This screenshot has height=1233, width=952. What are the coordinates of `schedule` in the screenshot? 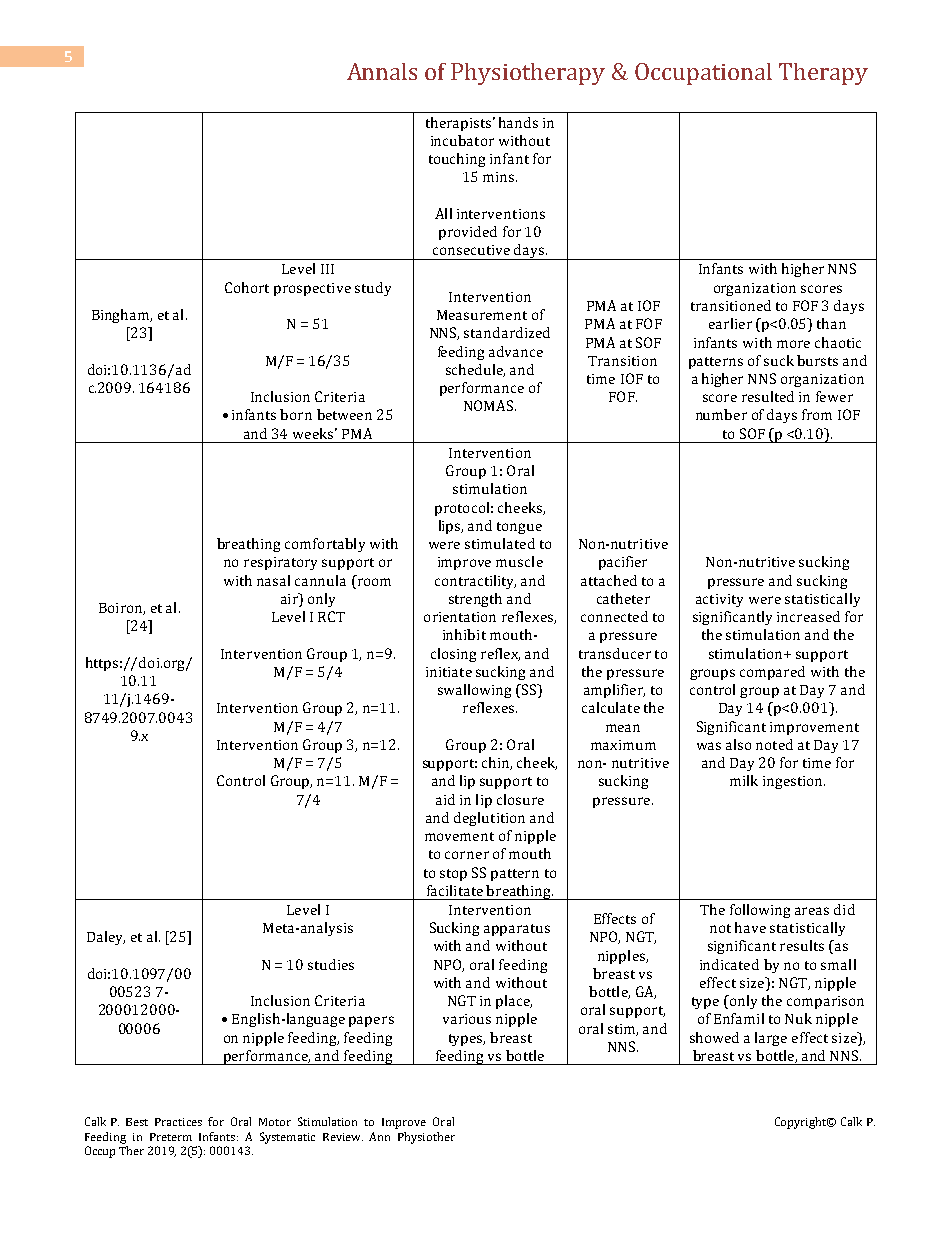 It's located at (475, 370).
